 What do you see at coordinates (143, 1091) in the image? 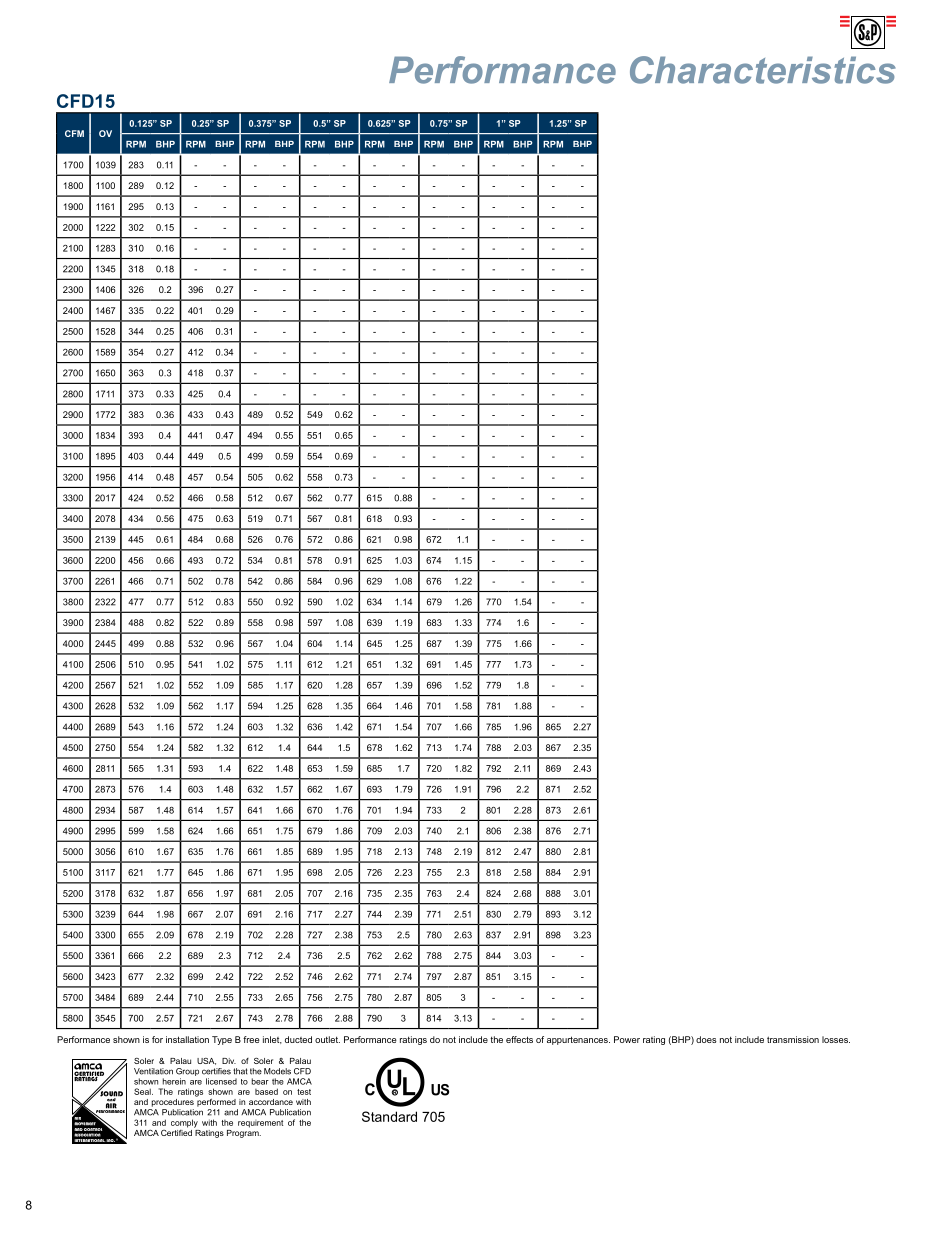
I see `Seal` at bounding box center [143, 1091].
